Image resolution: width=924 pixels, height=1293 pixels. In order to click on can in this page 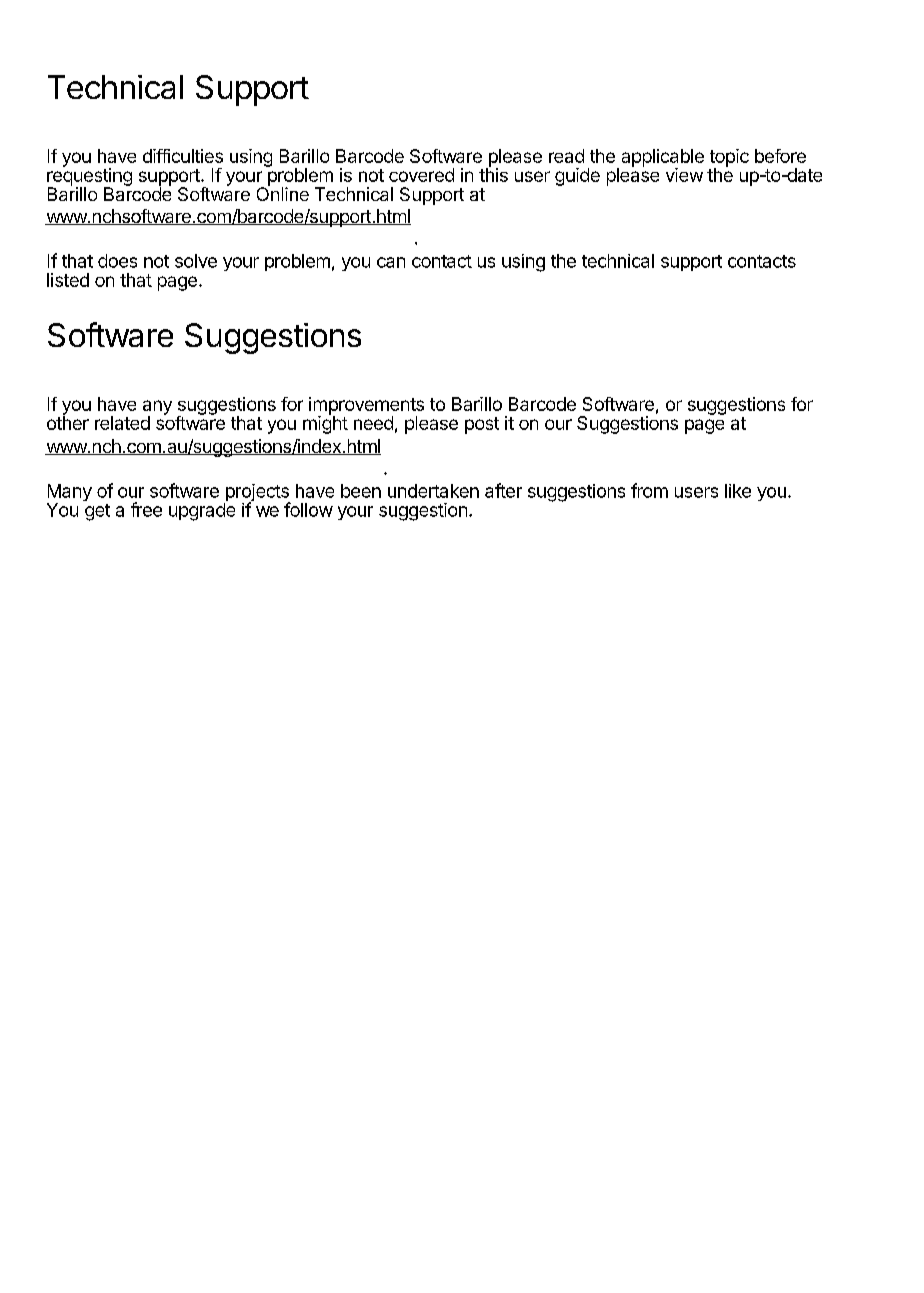, I will do `click(391, 262)`.
